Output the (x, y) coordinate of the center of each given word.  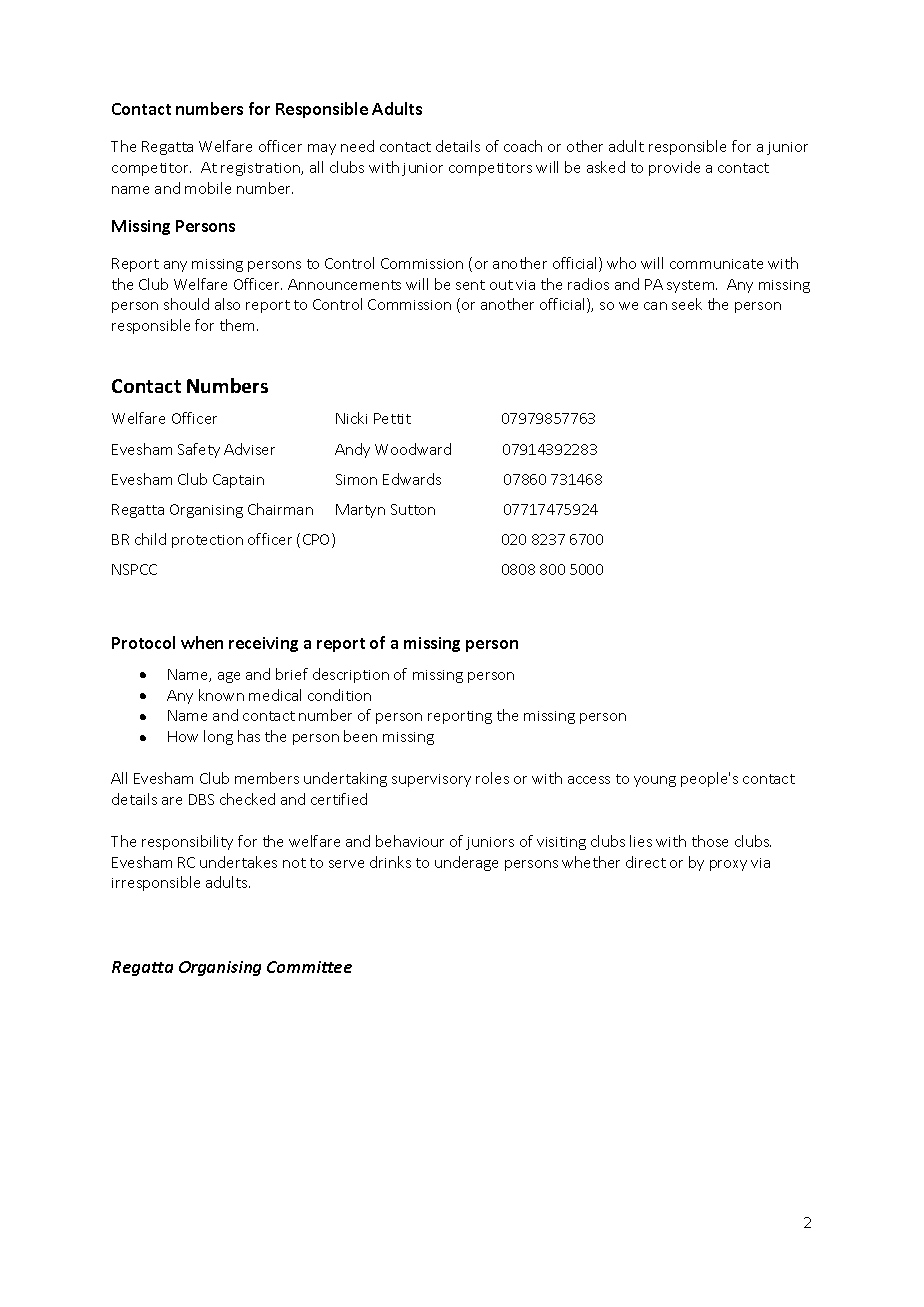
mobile (208, 188)
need (357, 146)
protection (207, 541)
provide (674, 168)
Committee (309, 967)
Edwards (412, 479)
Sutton (413, 509)
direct (646, 862)
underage (466, 863)
